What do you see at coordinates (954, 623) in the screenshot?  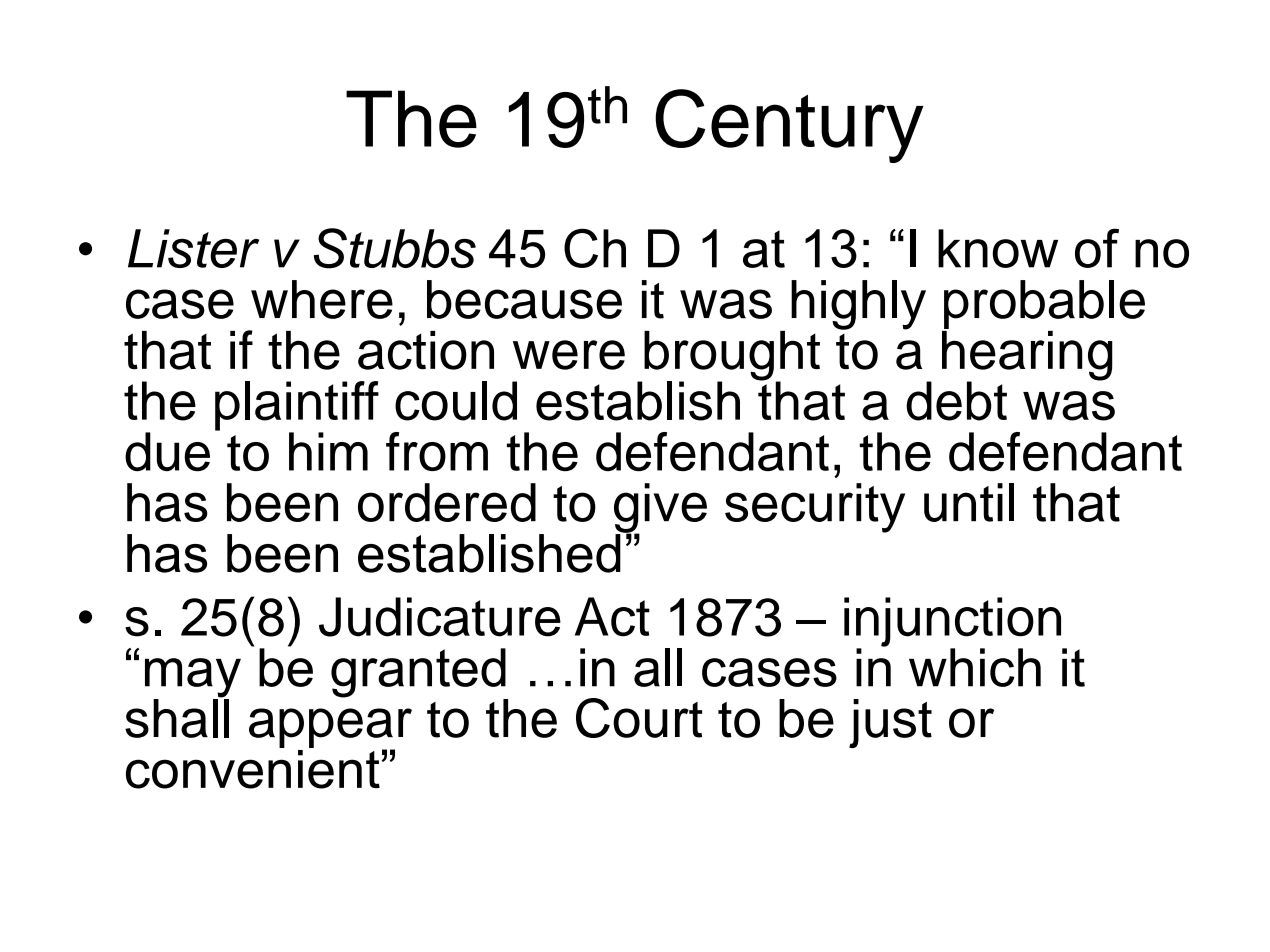 I see `injunction` at bounding box center [954, 623].
